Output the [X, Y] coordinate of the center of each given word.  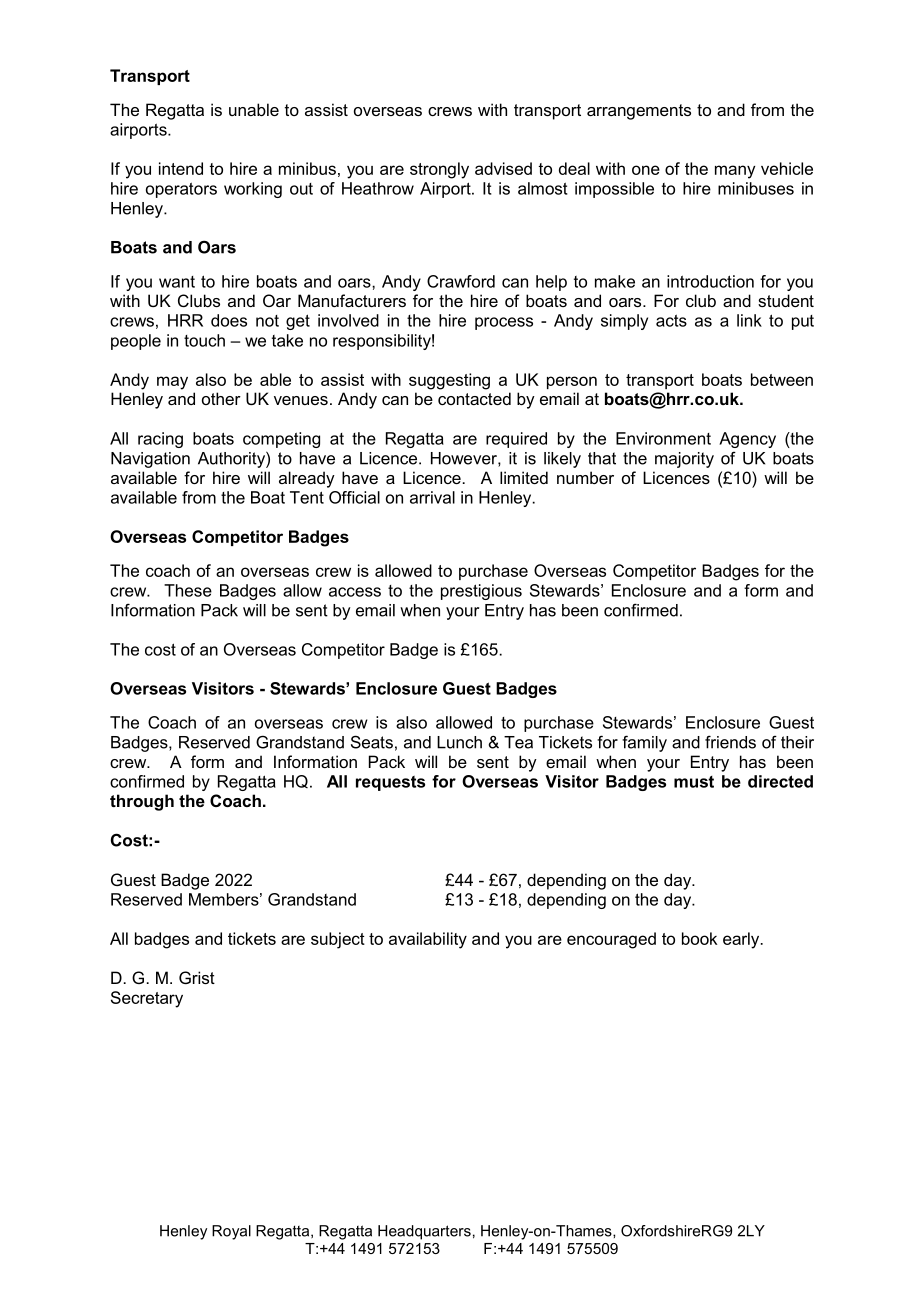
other [221, 398]
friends [730, 742]
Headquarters [424, 1232]
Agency [747, 440]
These [188, 590]
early [742, 940]
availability [428, 940]
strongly [439, 170]
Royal [231, 1232]
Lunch [459, 742]
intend [181, 168]
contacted [474, 398]
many [735, 172]
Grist [197, 977]
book [699, 938]
